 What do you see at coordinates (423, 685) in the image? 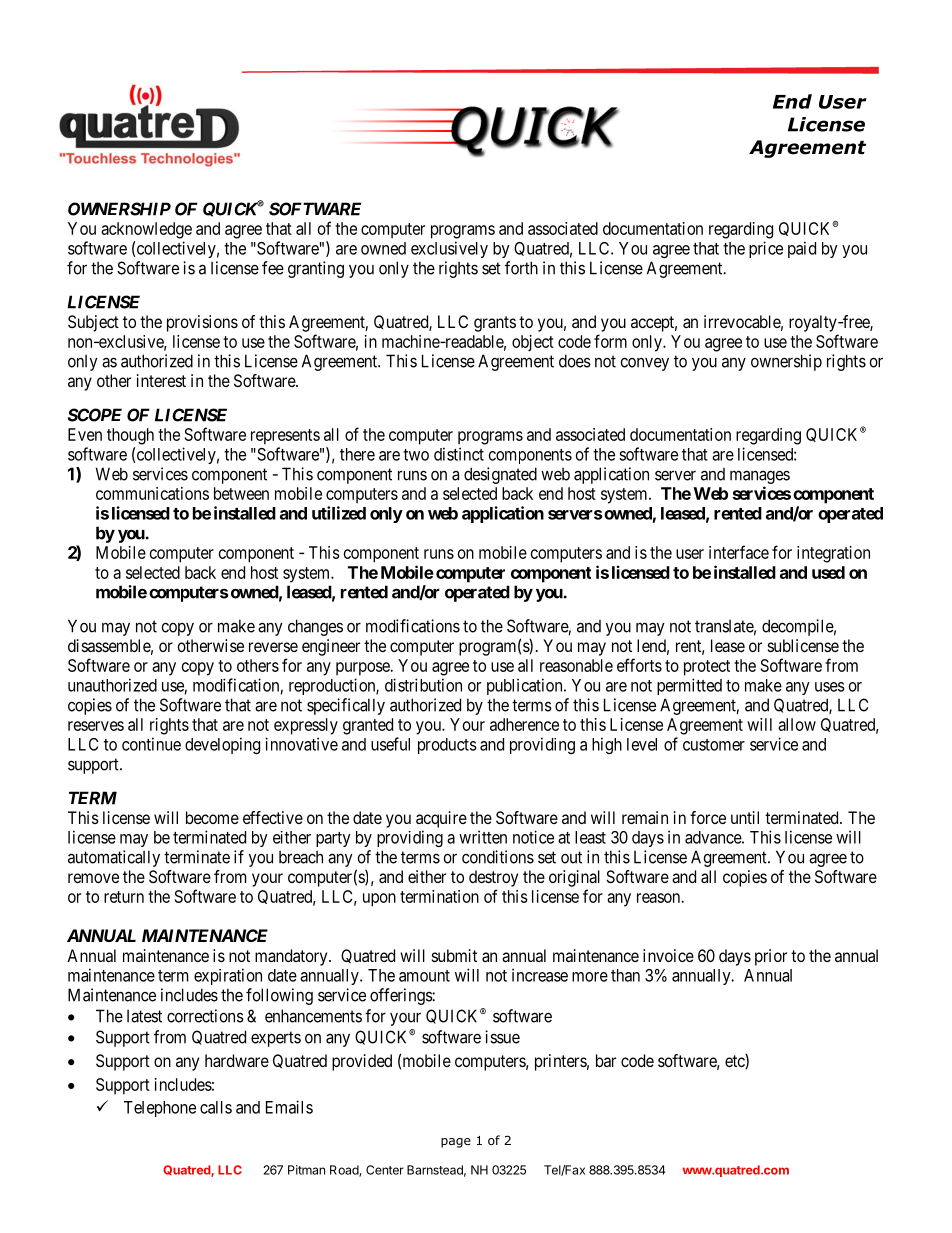
I see `distribution` at bounding box center [423, 685].
